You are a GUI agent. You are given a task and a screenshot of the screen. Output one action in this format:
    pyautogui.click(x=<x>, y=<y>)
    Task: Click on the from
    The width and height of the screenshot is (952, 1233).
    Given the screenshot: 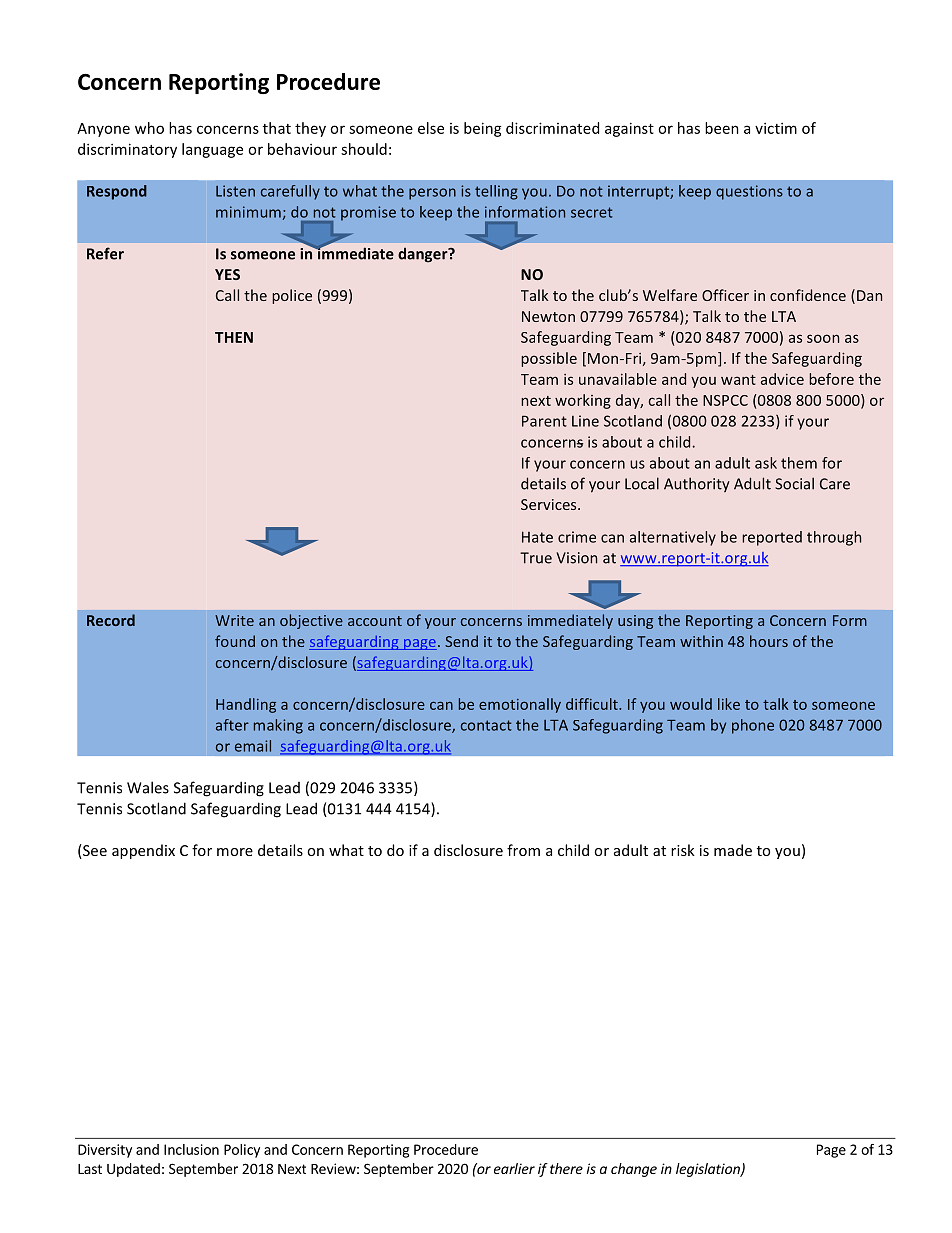 What is the action you would take?
    pyautogui.click(x=523, y=850)
